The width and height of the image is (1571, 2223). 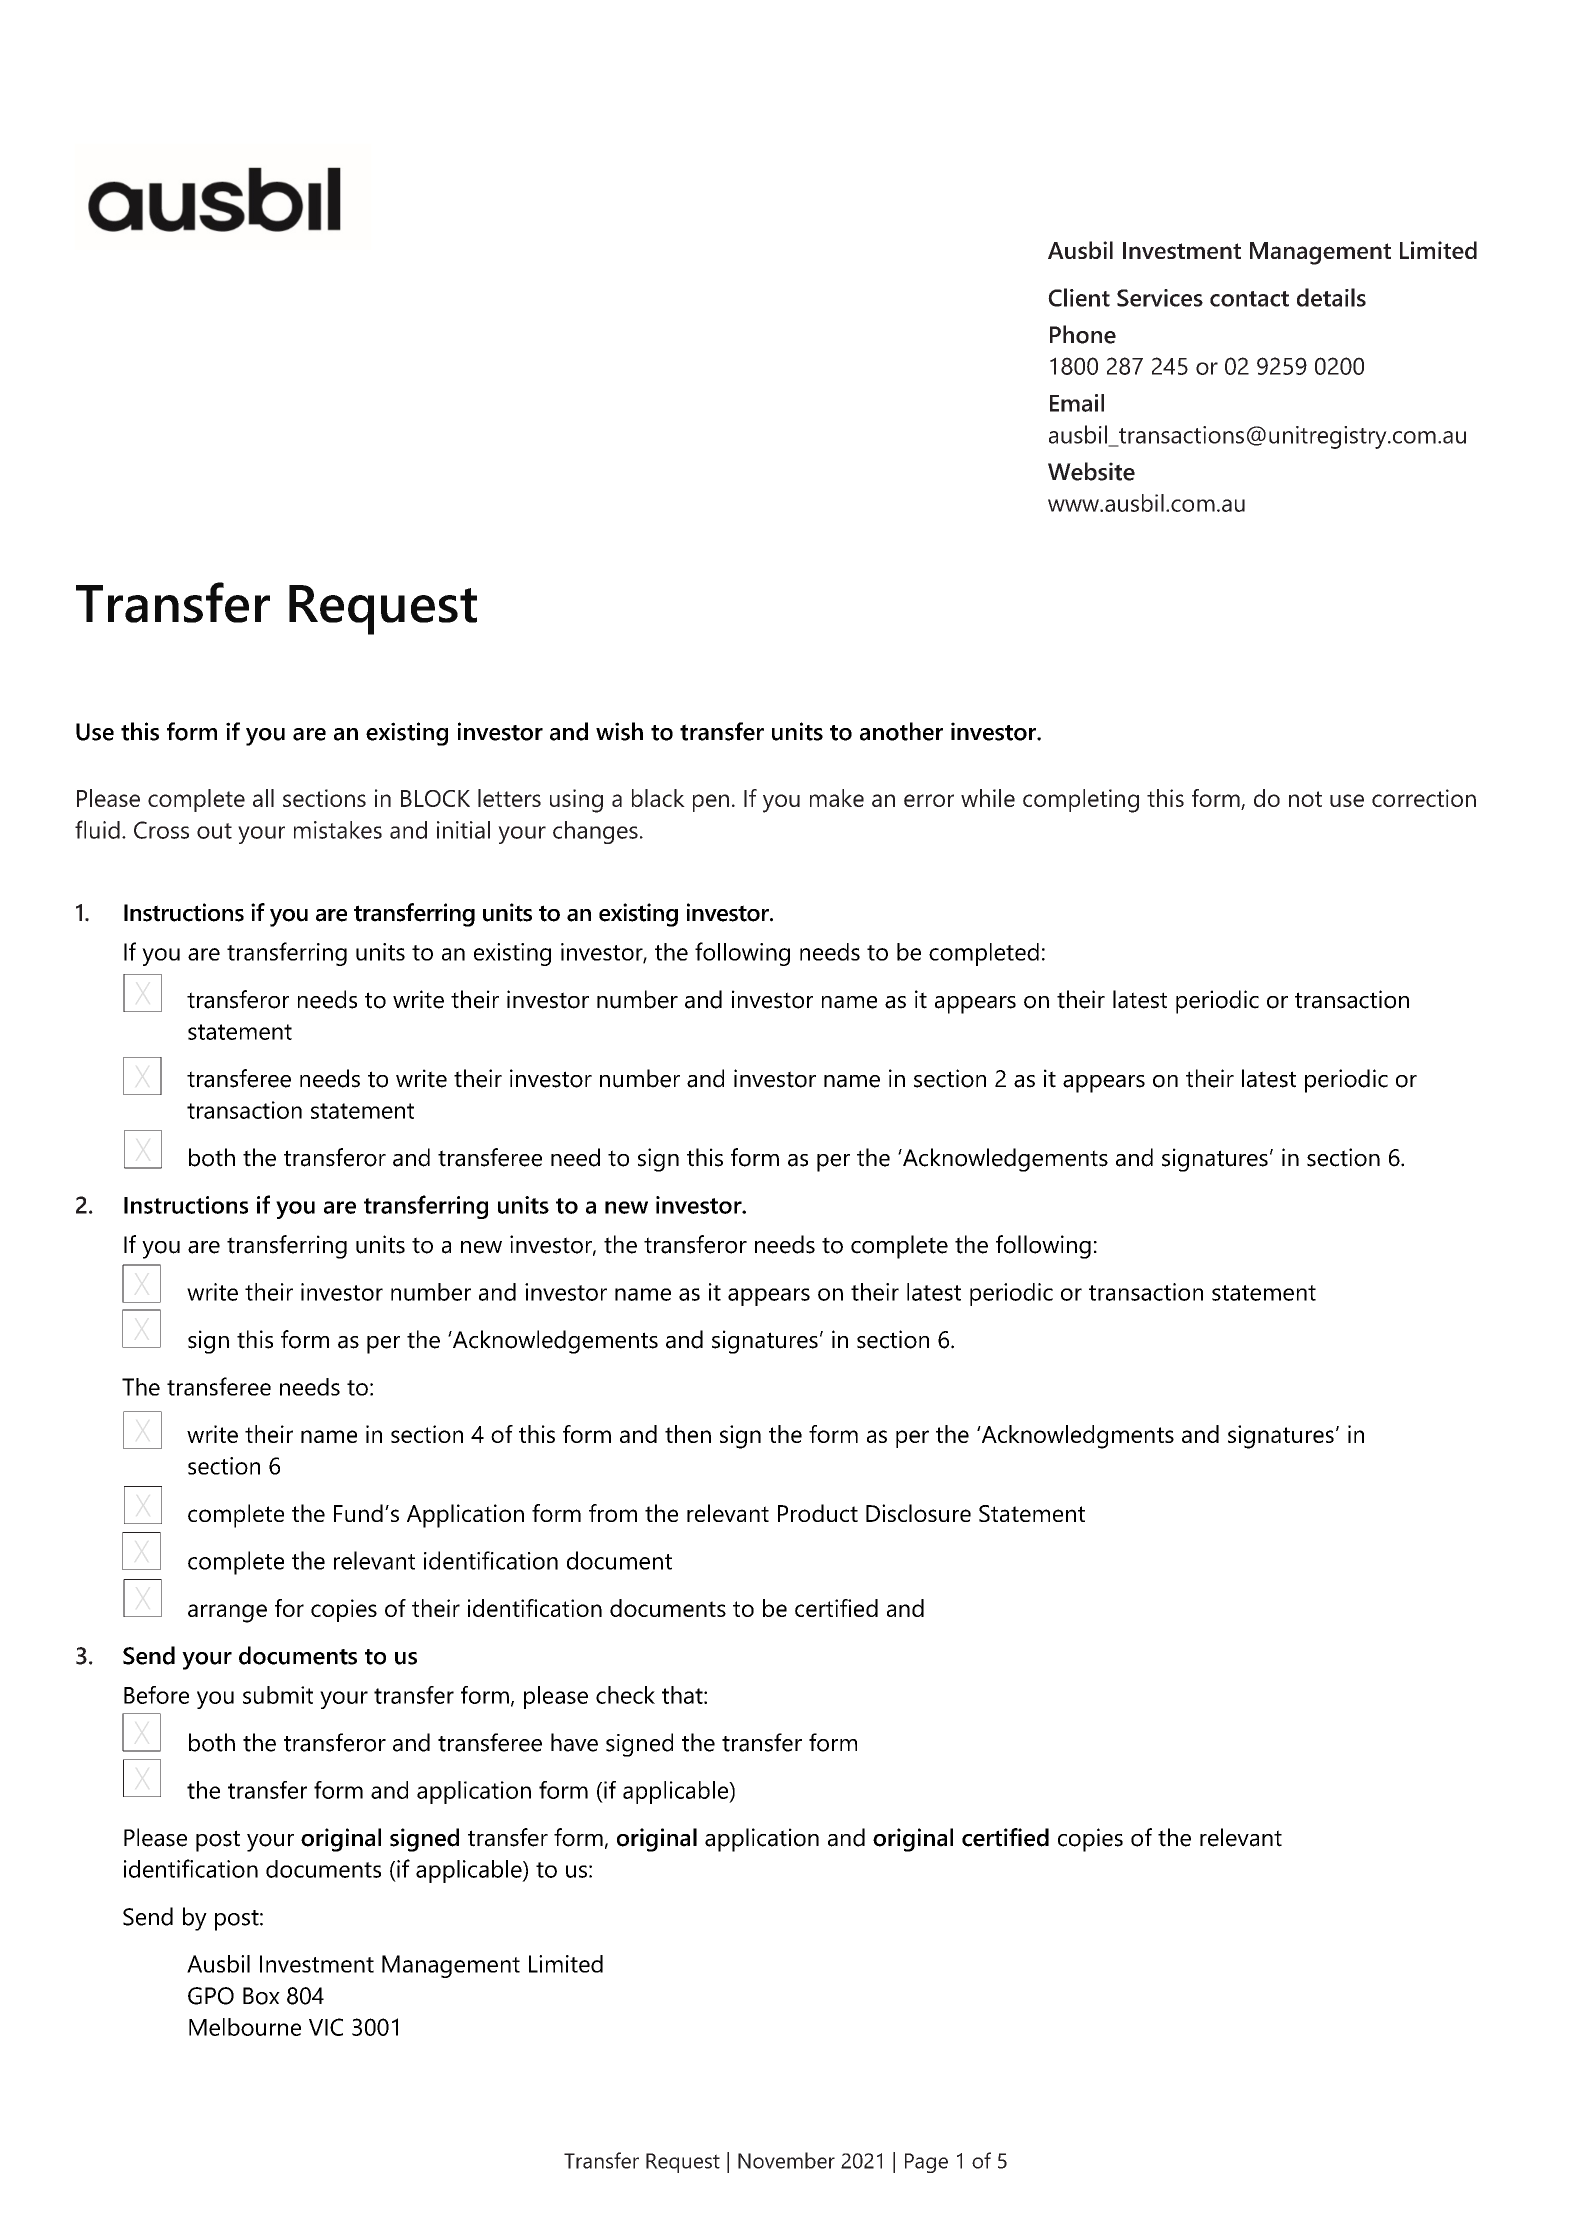 What do you see at coordinates (786, 2160) in the image?
I see `November` at bounding box center [786, 2160].
